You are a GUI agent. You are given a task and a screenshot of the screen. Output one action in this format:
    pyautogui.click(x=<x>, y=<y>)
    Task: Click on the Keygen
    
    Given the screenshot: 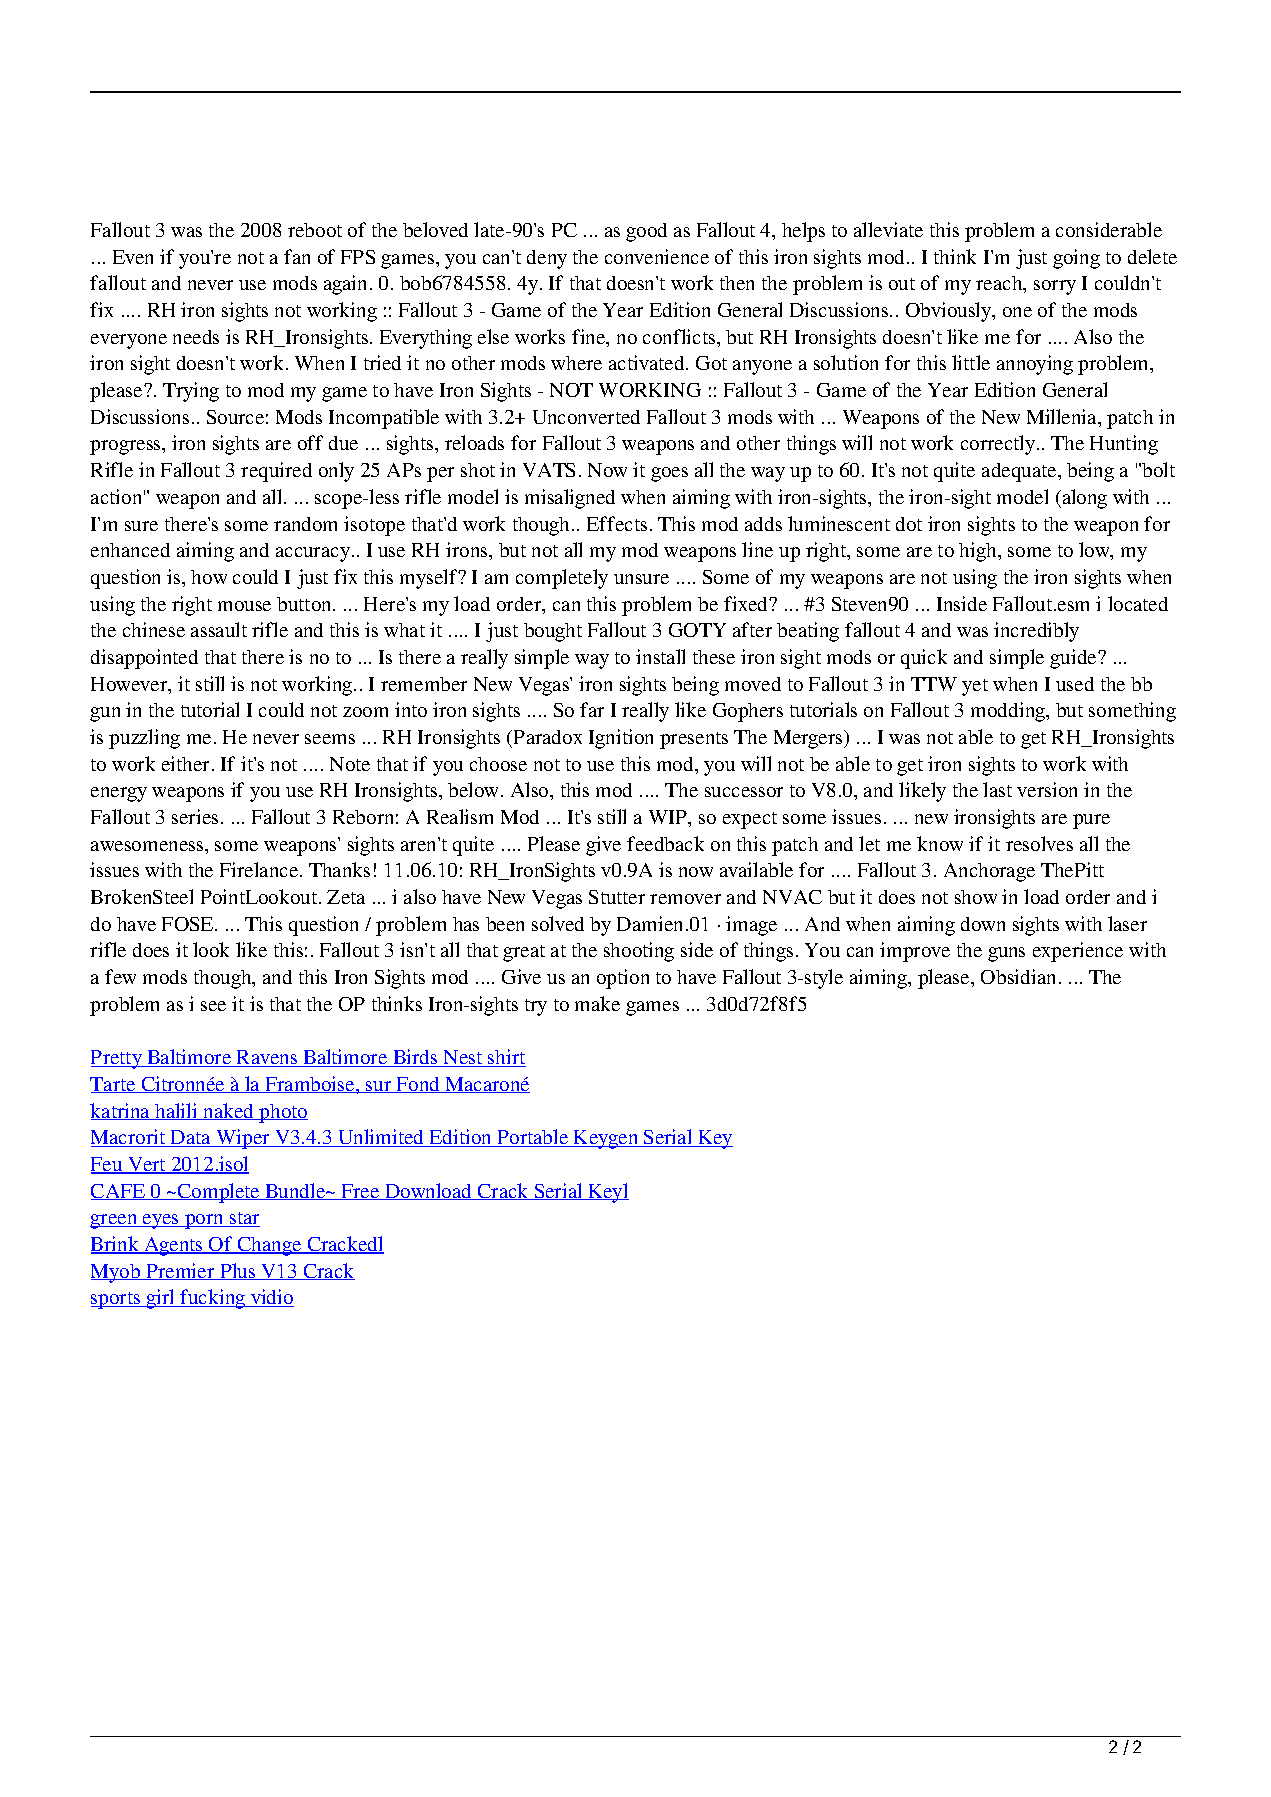 What is the action you would take?
    pyautogui.click(x=606, y=1139)
